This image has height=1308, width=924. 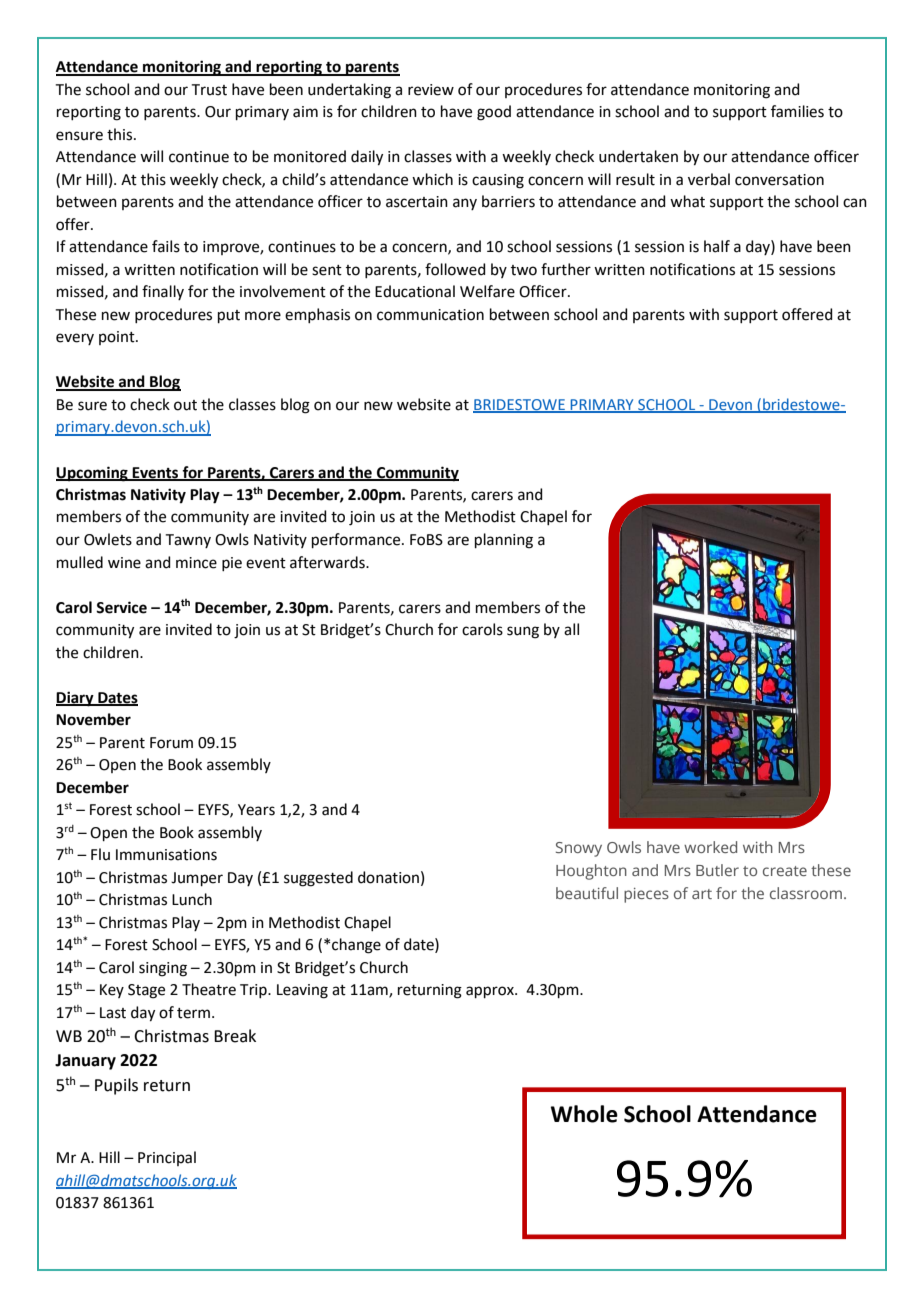 I want to click on good, so click(x=494, y=113).
